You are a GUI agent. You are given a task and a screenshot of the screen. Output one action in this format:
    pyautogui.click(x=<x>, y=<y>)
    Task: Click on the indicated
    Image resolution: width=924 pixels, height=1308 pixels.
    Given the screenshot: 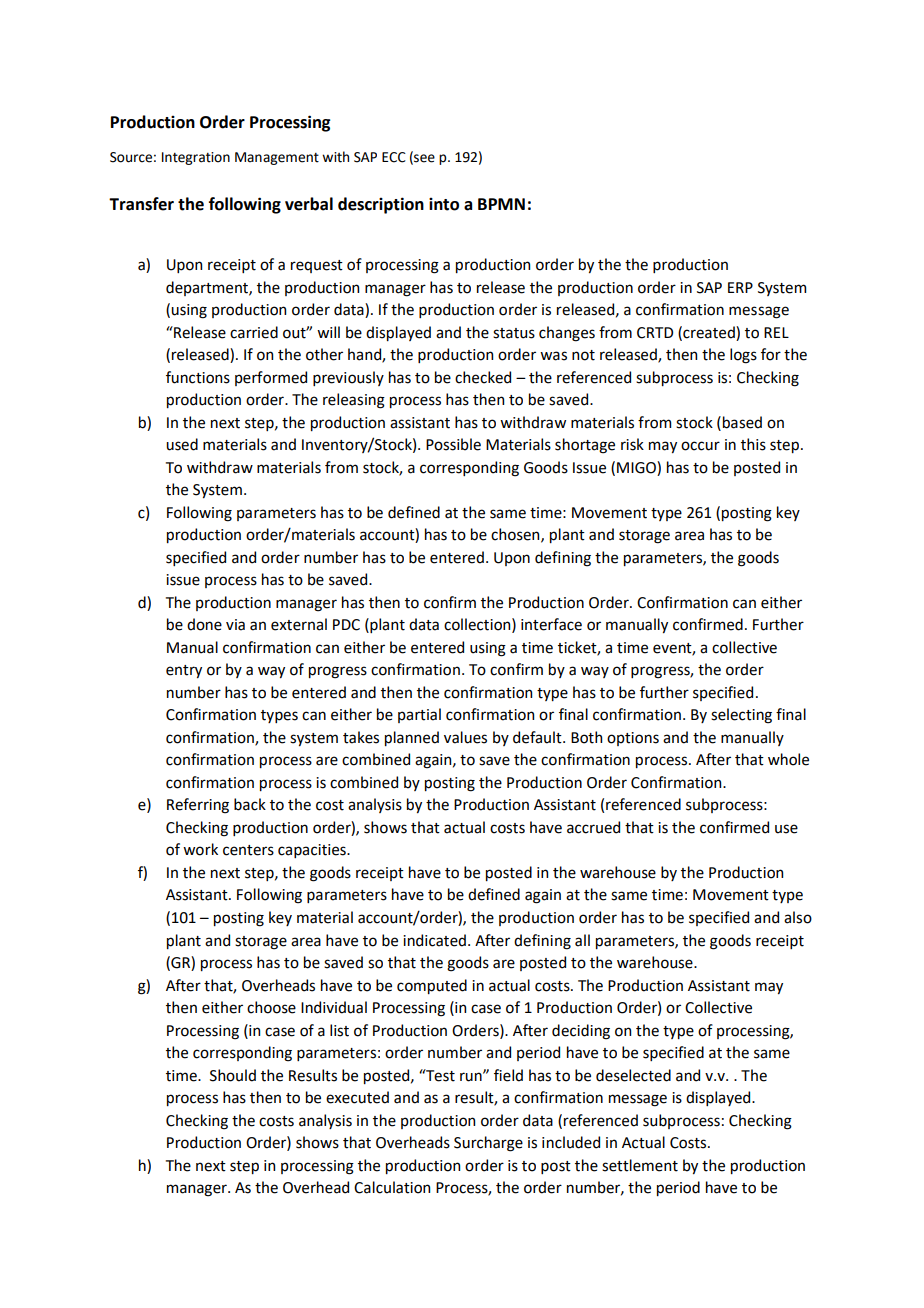 What is the action you would take?
    pyautogui.click(x=434, y=940)
